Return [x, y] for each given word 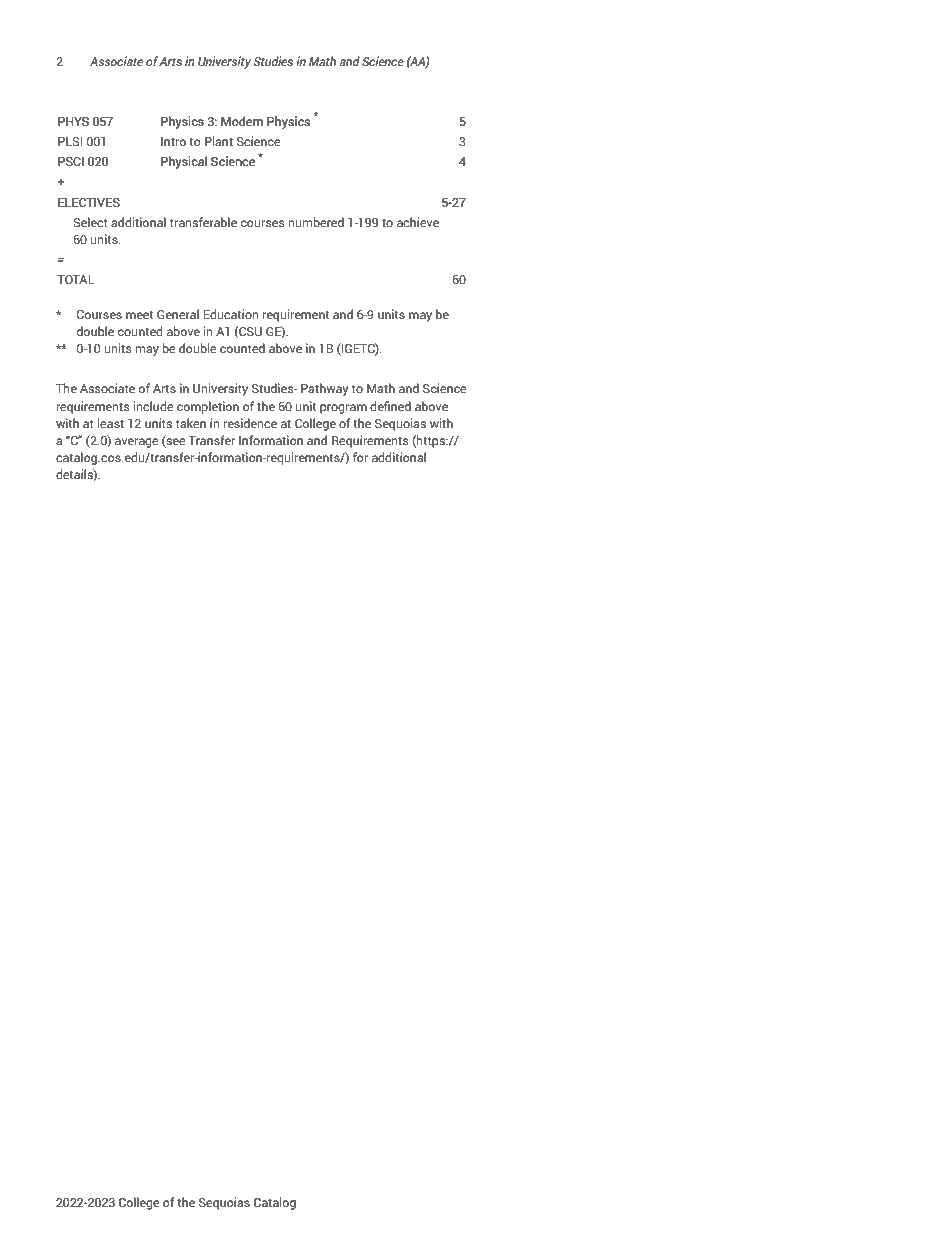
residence [250, 423]
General [178, 314]
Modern [242, 121]
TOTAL [76, 279]
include [154, 406]
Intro [173, 141]
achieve [418, 222]
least [111, 423]
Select [90, 222]
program [343, 409]
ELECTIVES [89, 202]
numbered [316, 222]
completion [208, 407]
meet [139, 315]
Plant [219, 141]
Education [231, 314]
